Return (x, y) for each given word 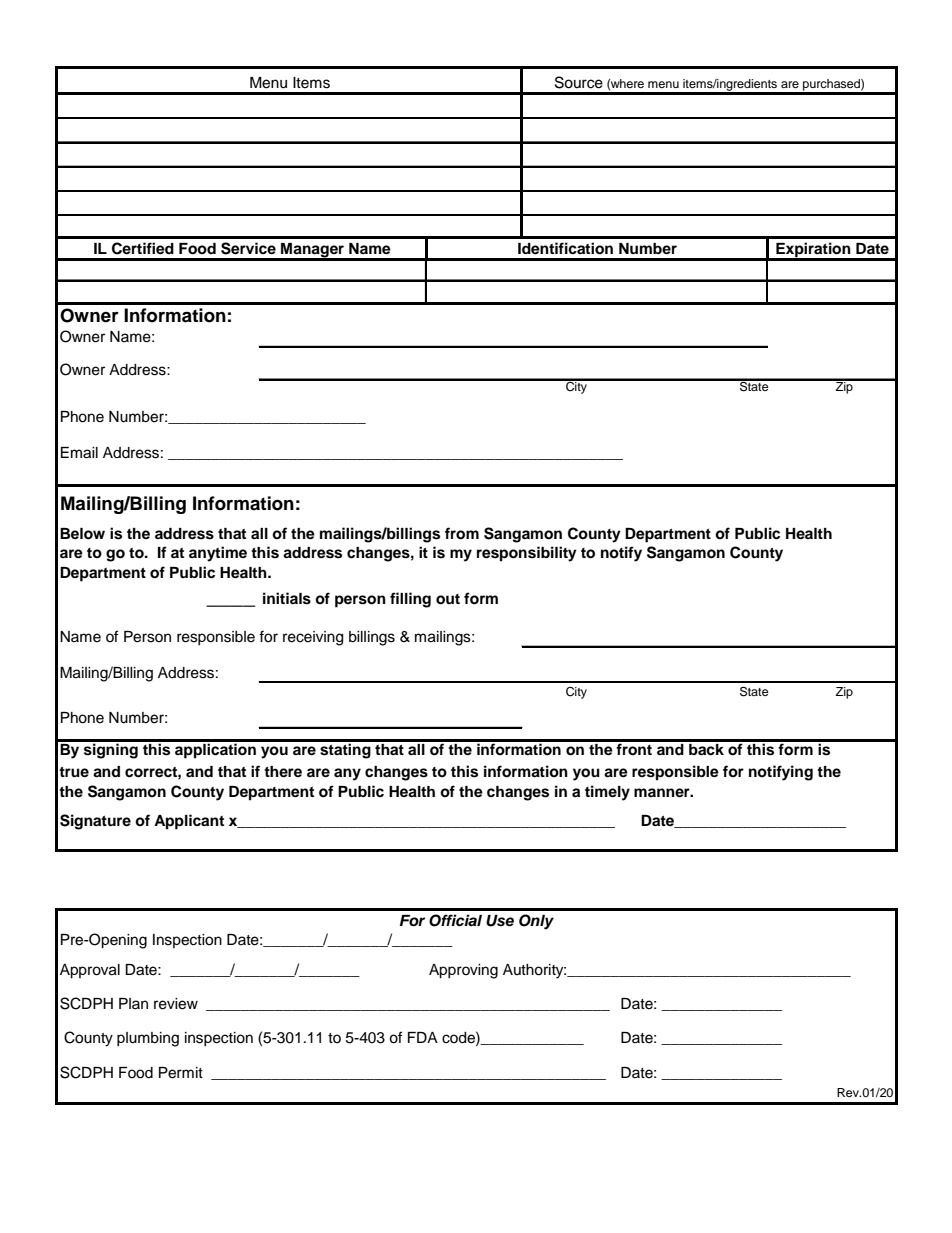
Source (579, 82)
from (462, 533)
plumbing (148, 1039)
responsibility (527, 554)
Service (248, 248)
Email (79, 453)
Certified (143, 248)
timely (607, 793)
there (283, 771)
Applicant (189, 822)
